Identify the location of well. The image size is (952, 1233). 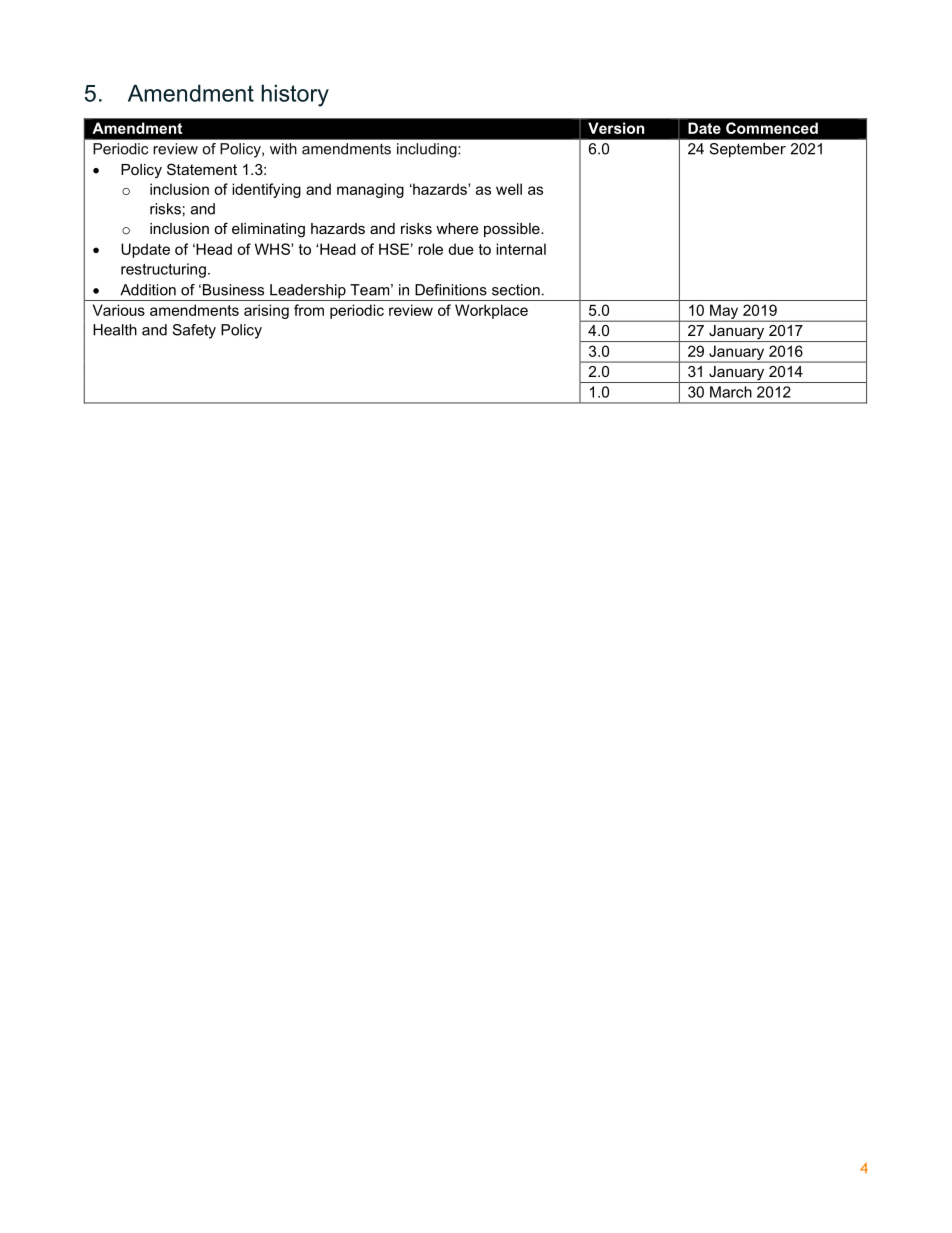
(509, 189).
